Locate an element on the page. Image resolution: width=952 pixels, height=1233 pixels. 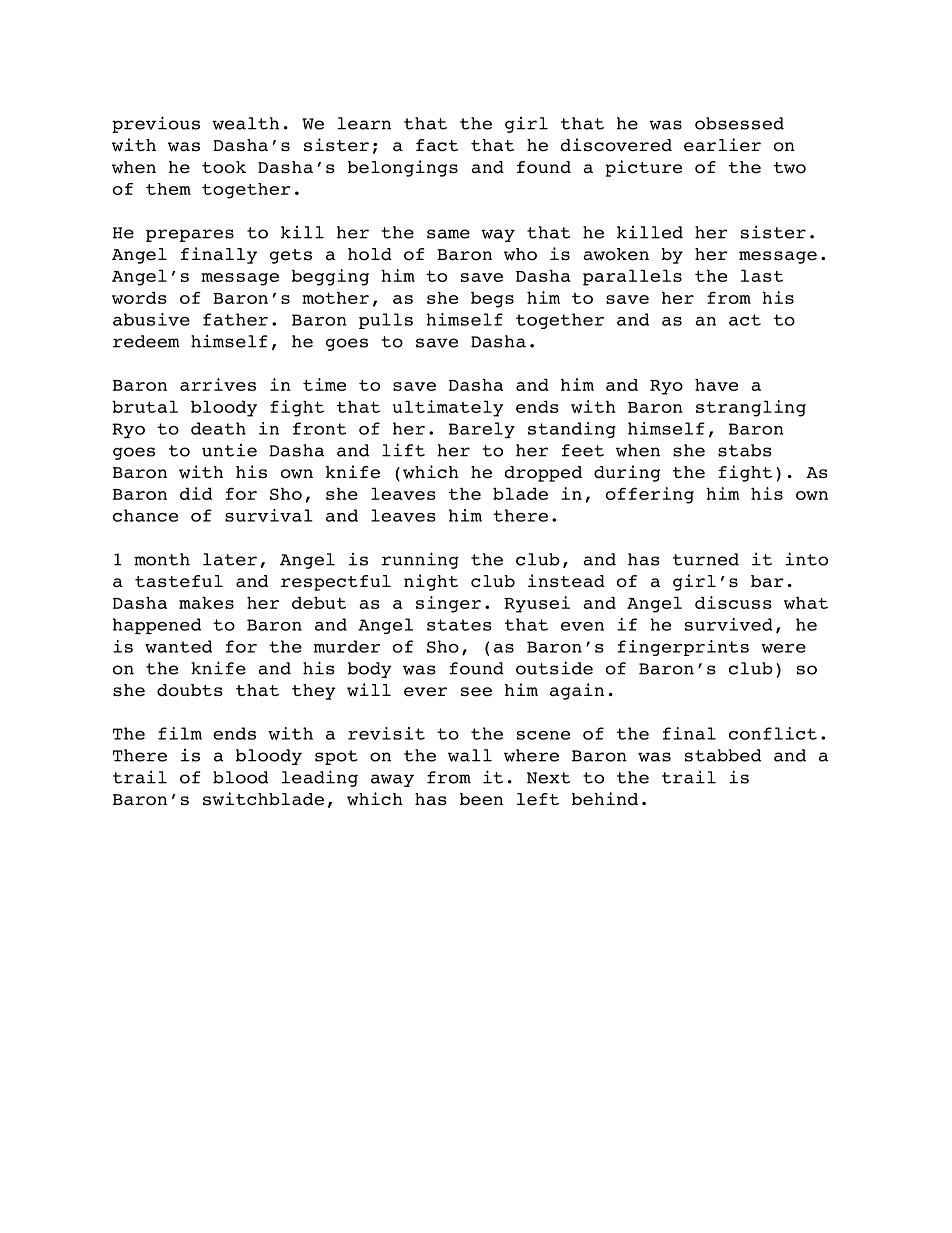
took is located at coordinates (224, 167).
